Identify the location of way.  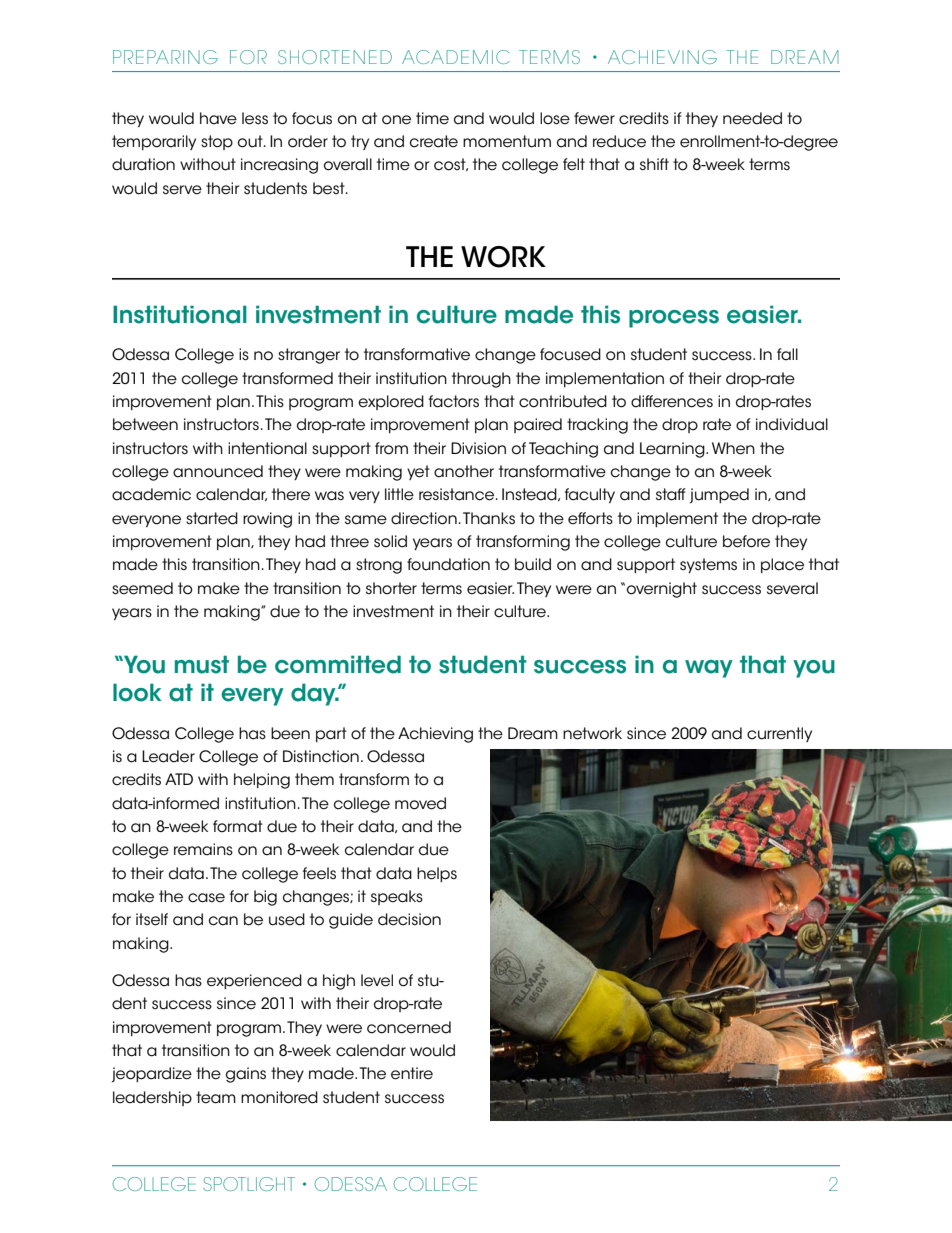
(709, 669).
